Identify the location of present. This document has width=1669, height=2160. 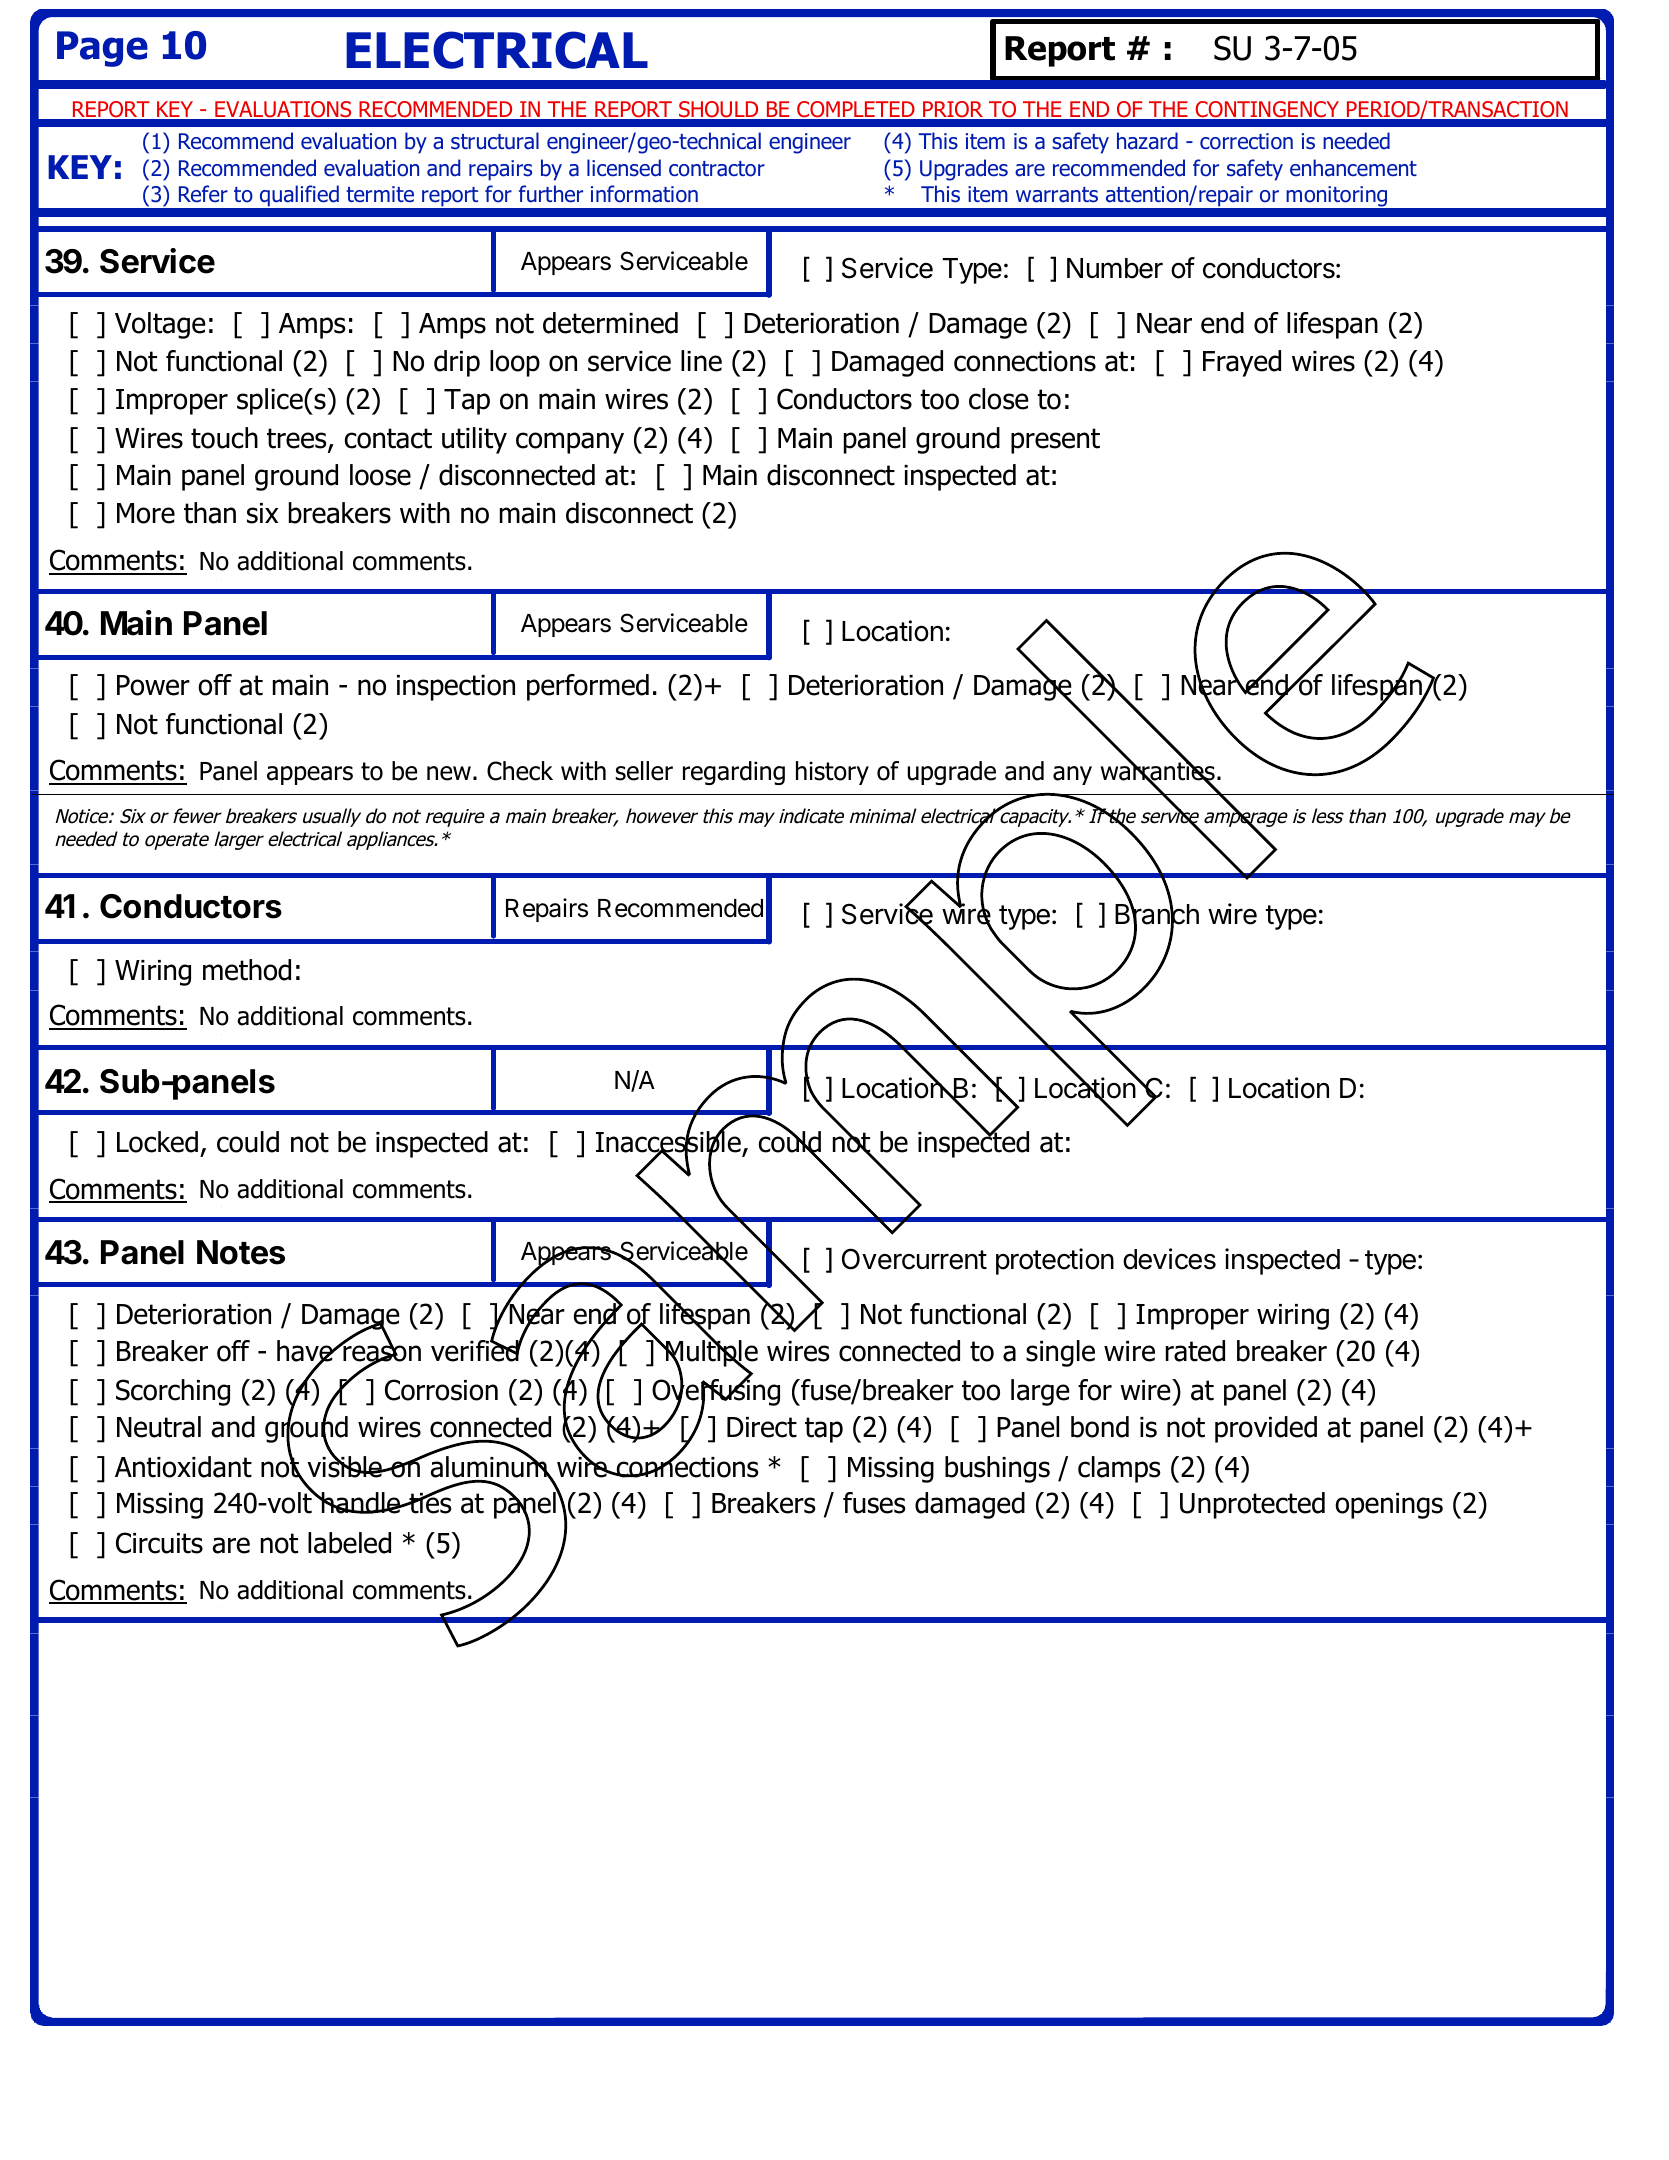
(1055, 441).
